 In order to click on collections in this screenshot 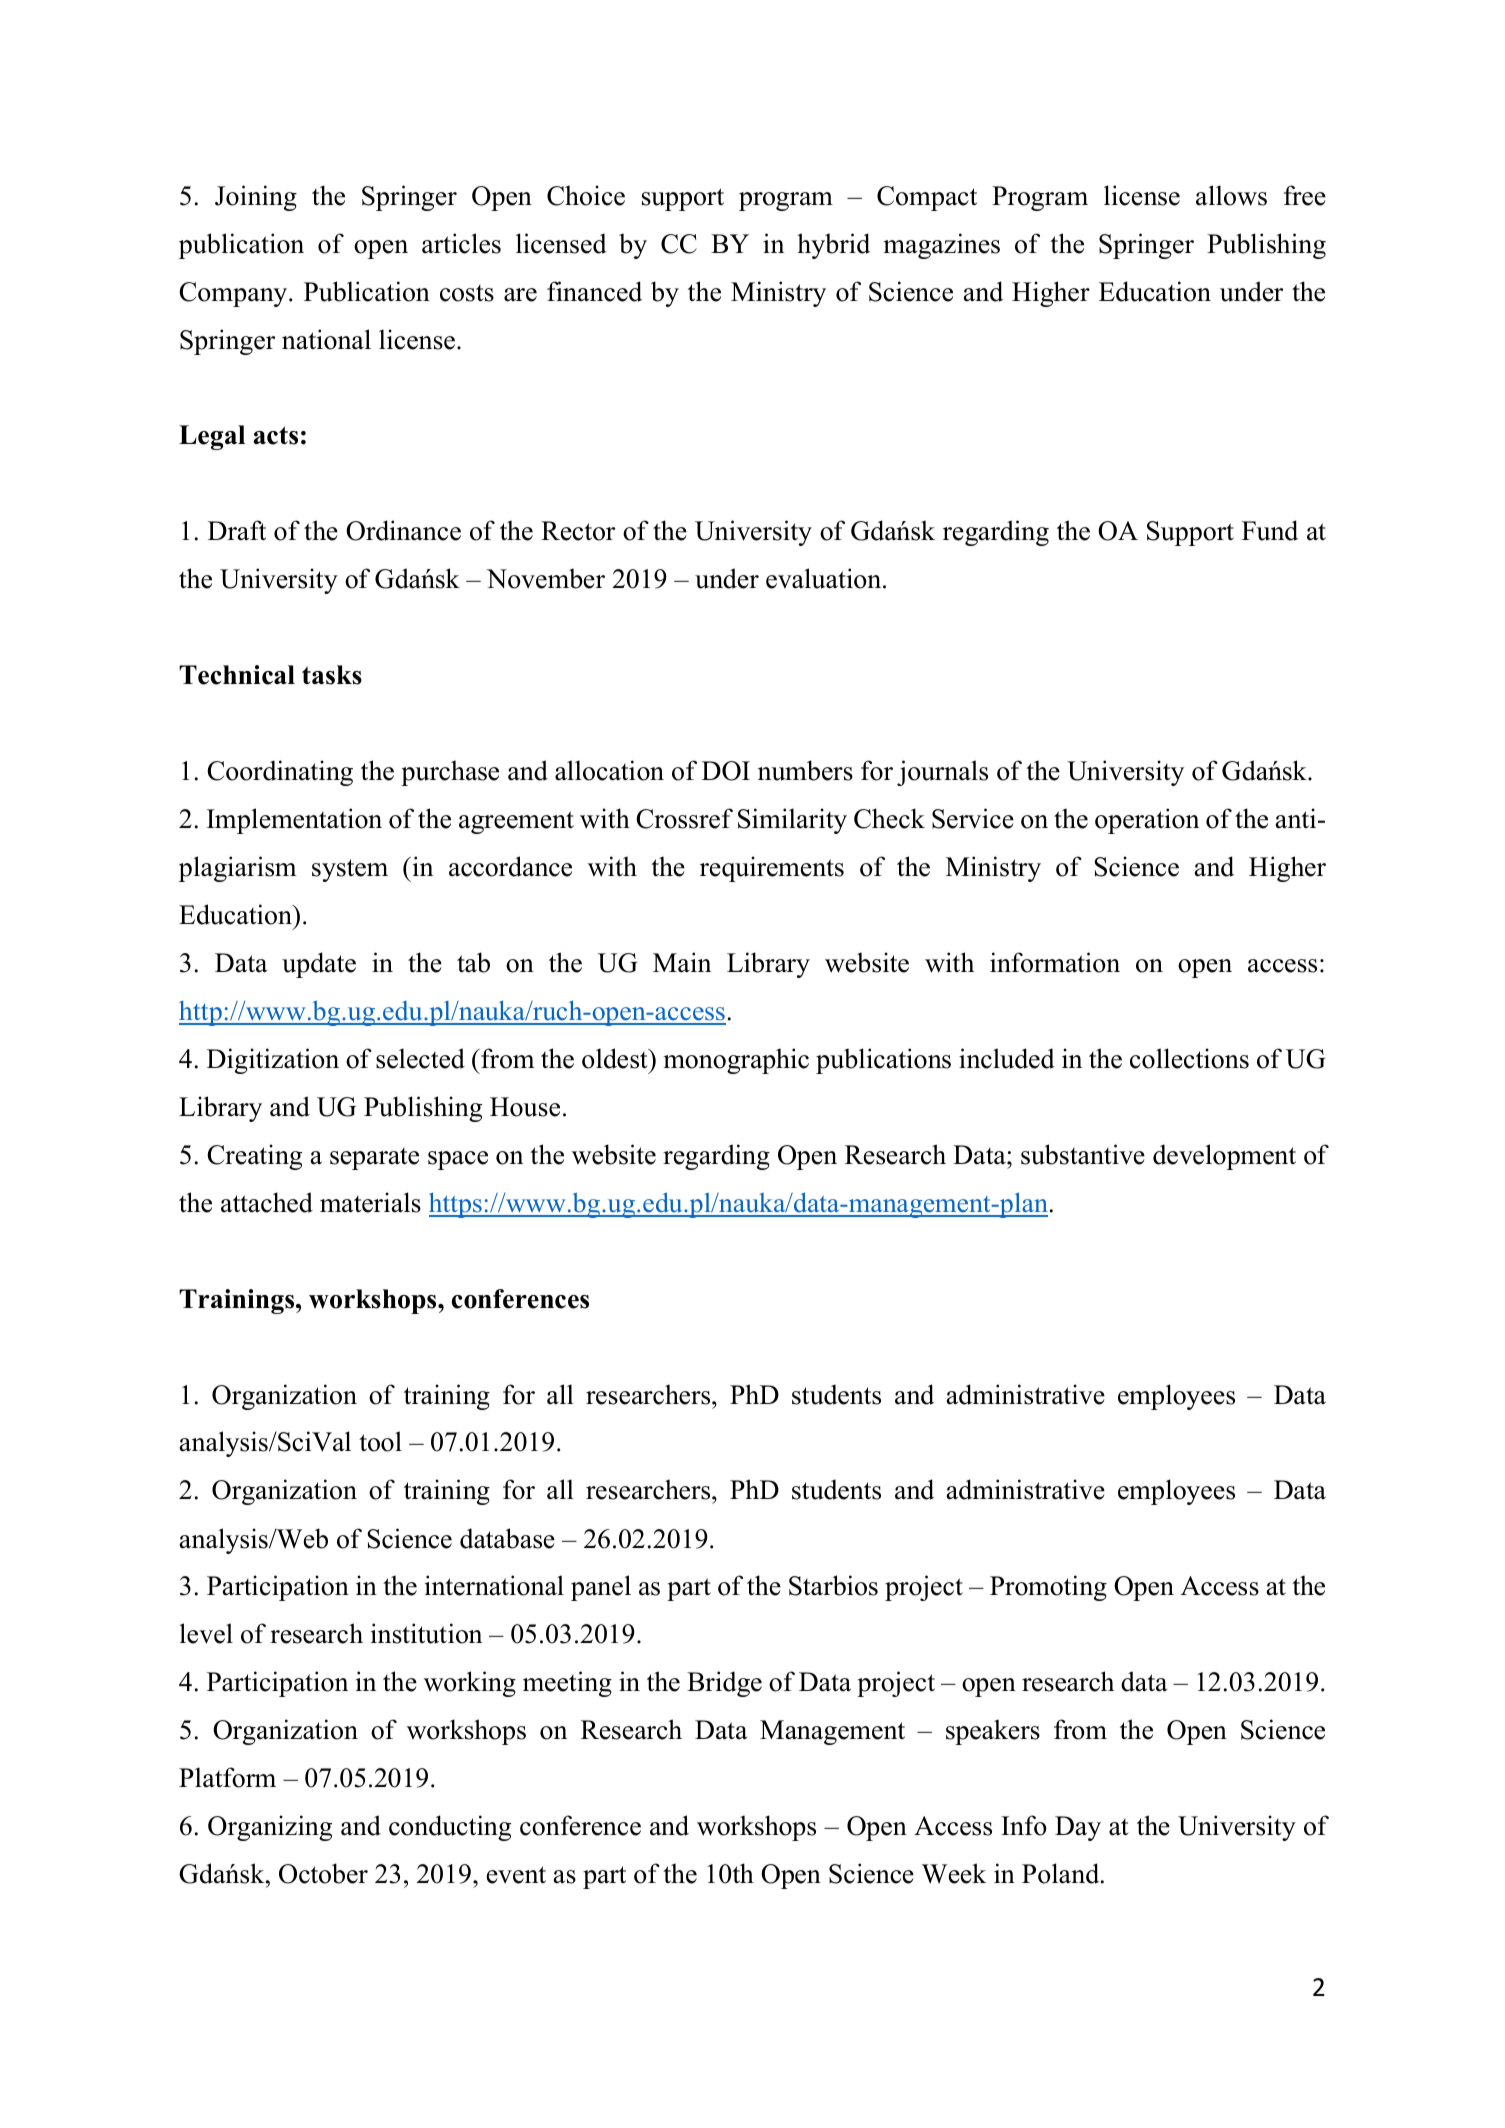, I will do `click(1189, 1058)`.
